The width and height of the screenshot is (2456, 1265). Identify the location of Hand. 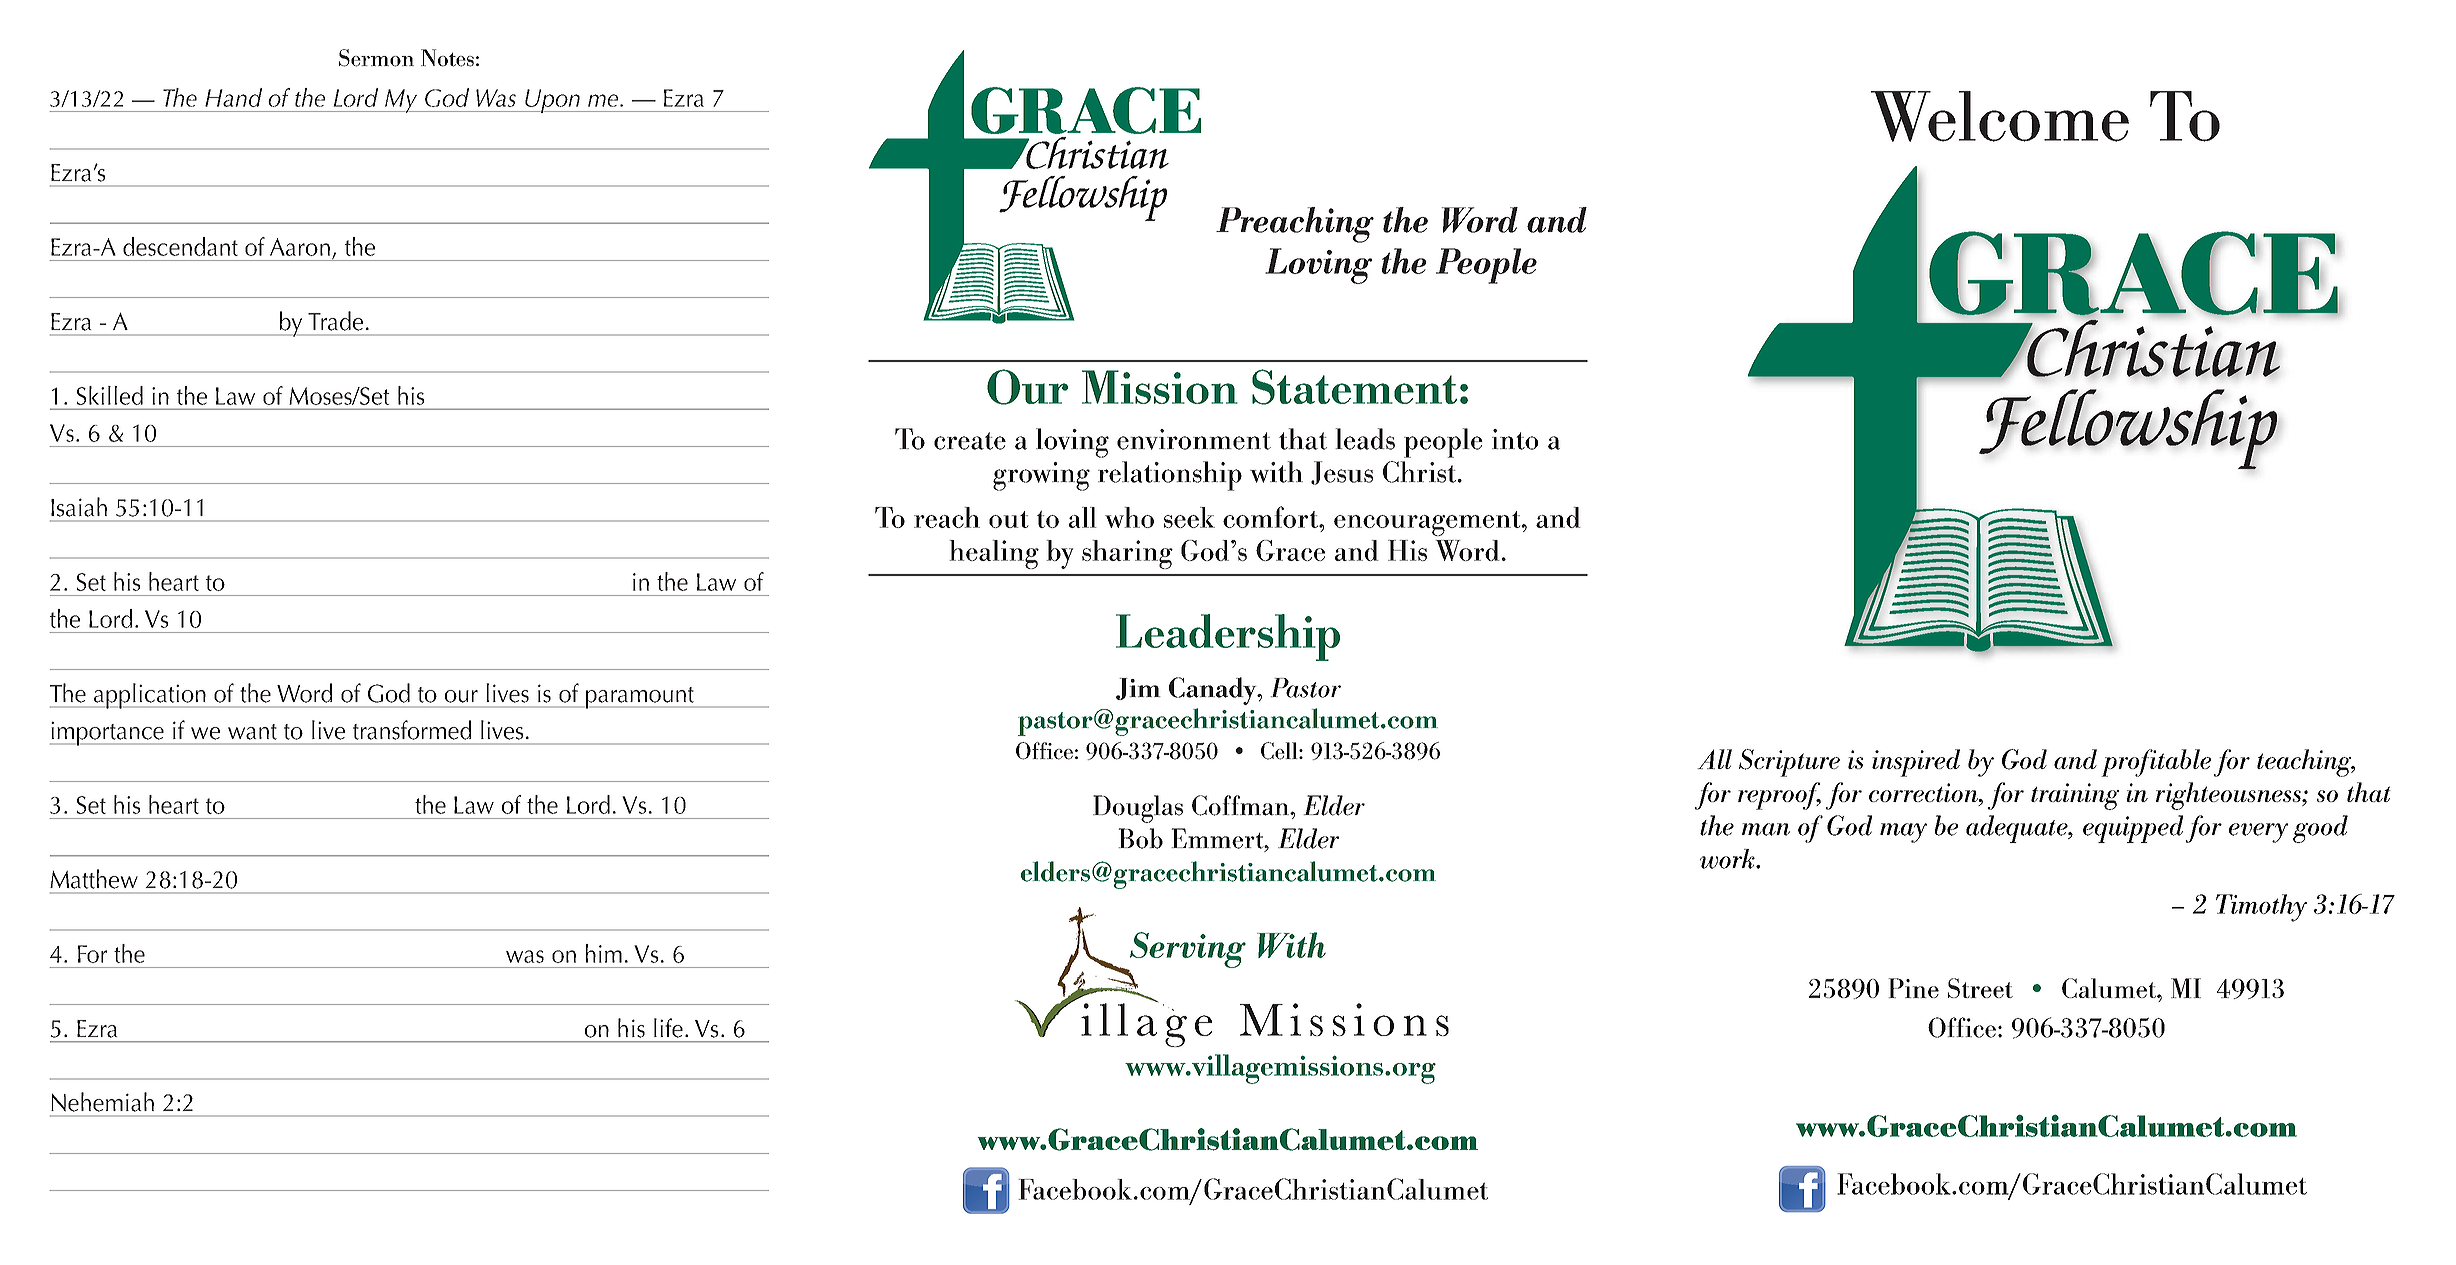
(233, 97).
